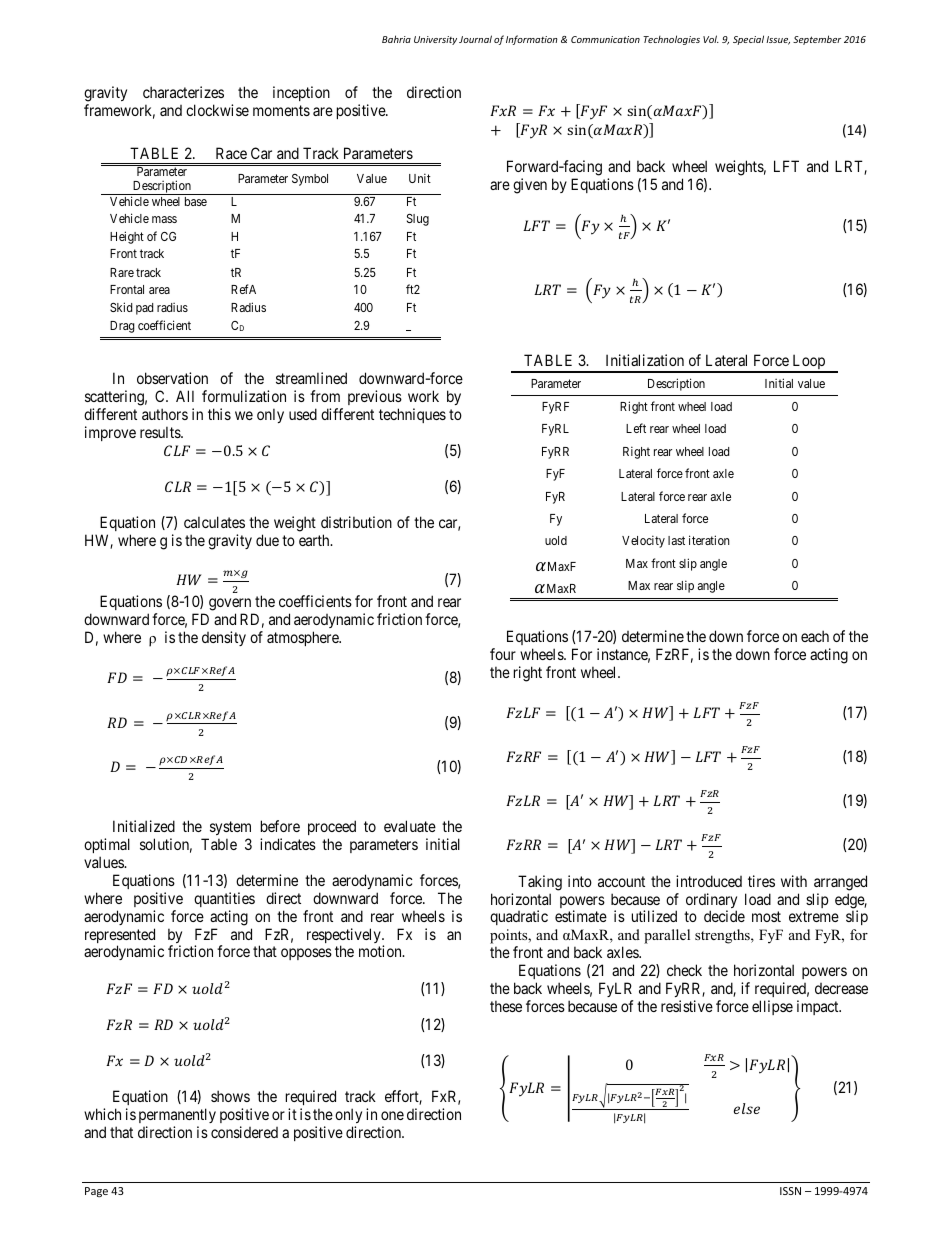 The height and width of the page is (1233, 952). What do you see at coordinates (224, 899) in the page?
I see `quantities` at bounding box center [224, 899].
